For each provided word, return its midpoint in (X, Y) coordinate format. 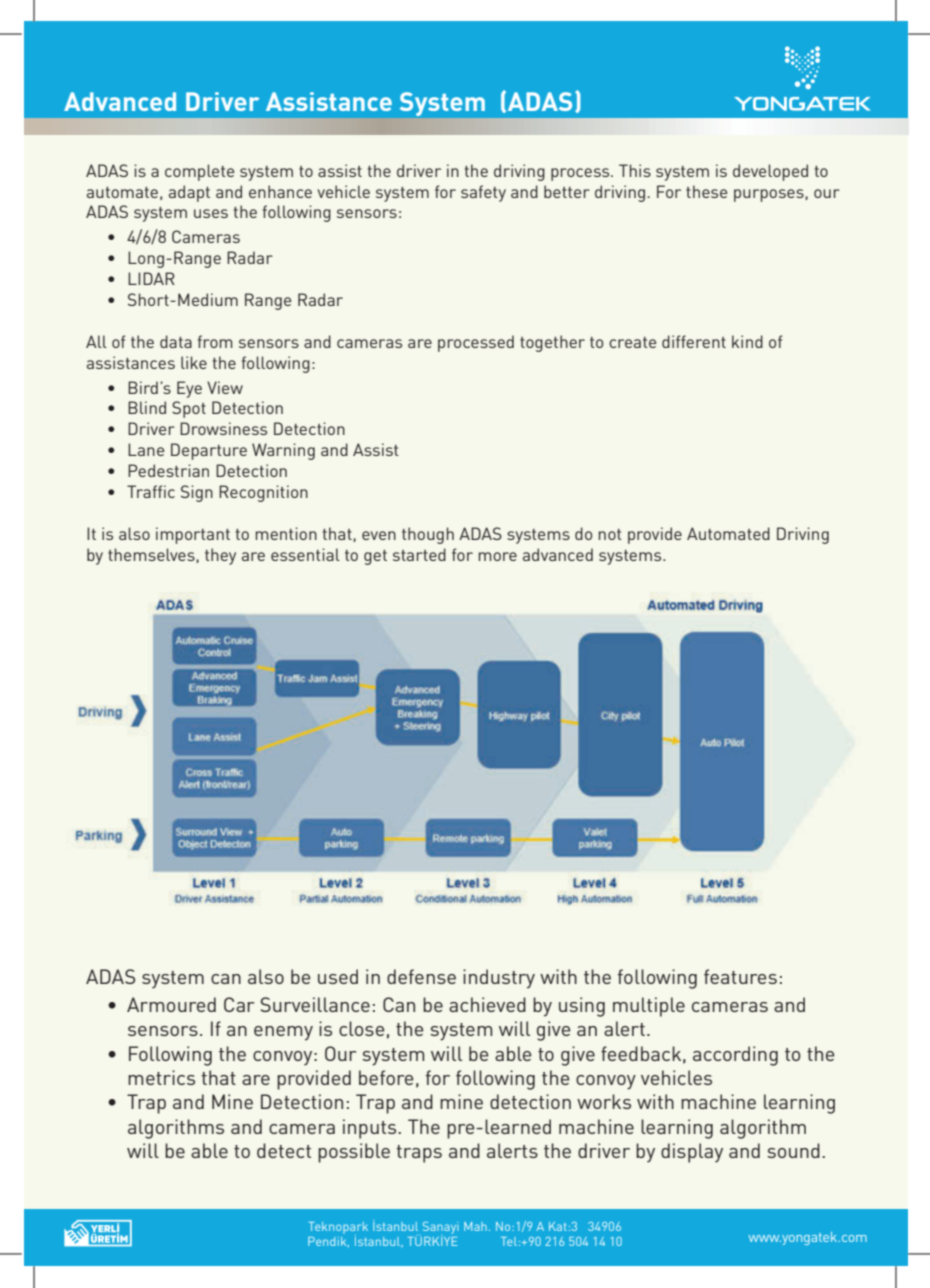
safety (483, 193)
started (419, 554)
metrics (161, 1077)
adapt (189, 193)
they (220, 556)
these (706, 191)
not (610, 534)
